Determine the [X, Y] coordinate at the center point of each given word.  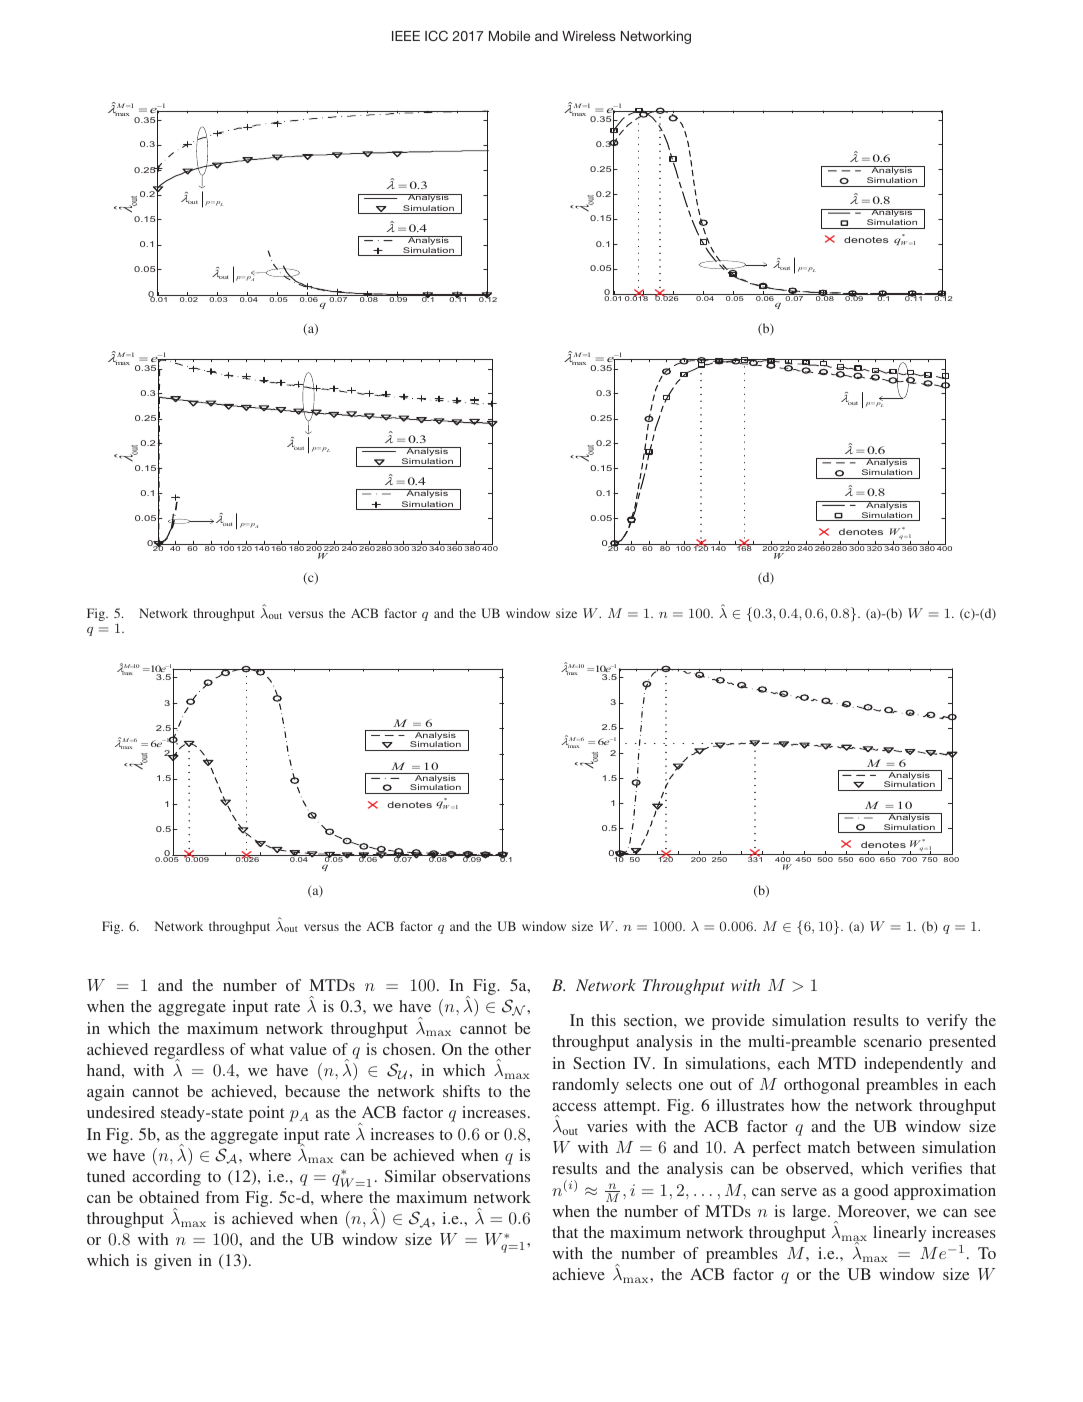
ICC [436, 35]
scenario [893, 1041]
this [603, 1020]
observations [486, 1176]
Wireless [589, 36]
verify [947, 1022]
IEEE [406, 36]
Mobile [509, 36]
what [267, 1049]
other [513, 1049]
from [222, 1197]
